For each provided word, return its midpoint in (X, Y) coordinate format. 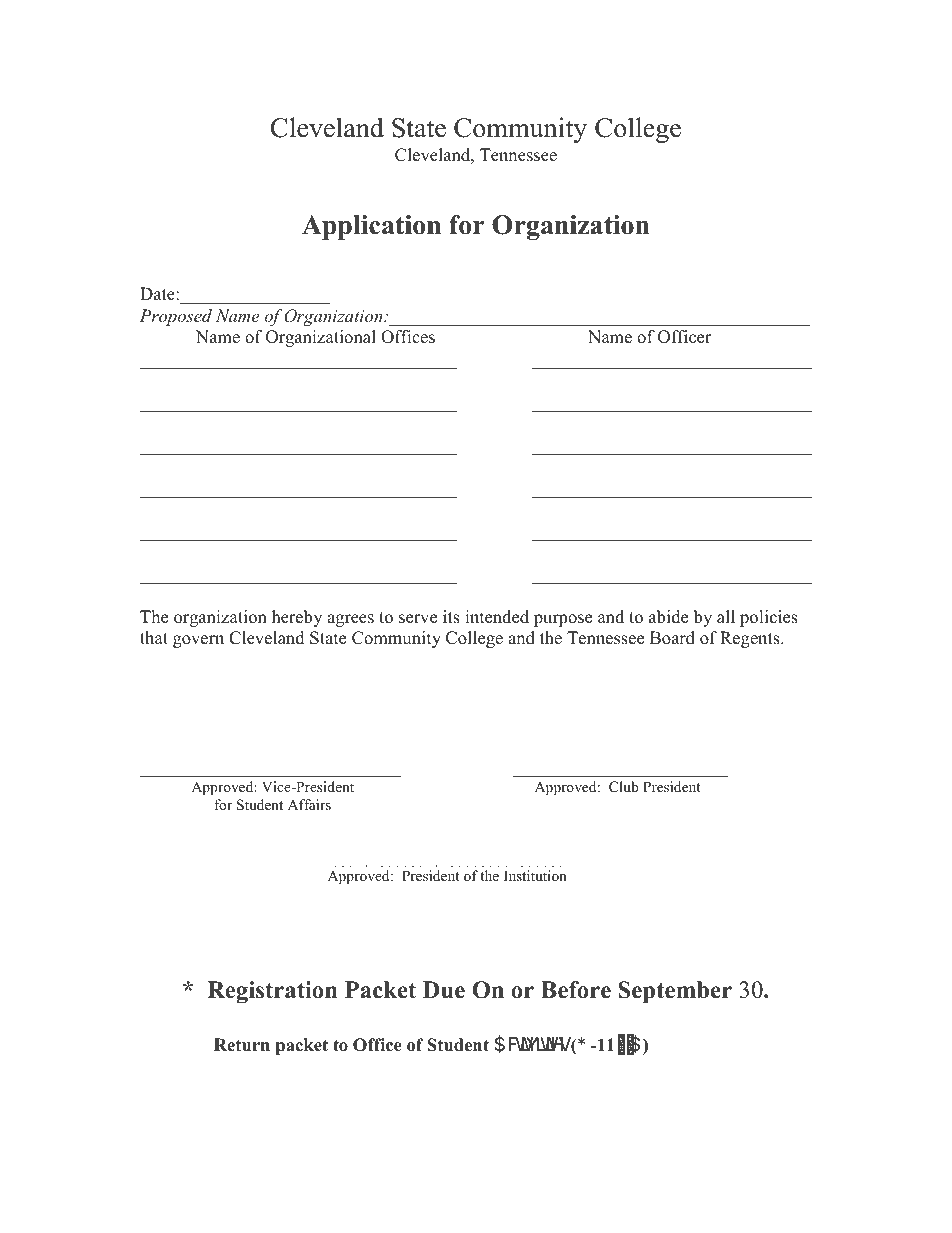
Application (371, 227)
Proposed (175, 317)
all (726, 616)
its (451, 617)
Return (242, 1045)
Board (672, 638)
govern (198, 641)
